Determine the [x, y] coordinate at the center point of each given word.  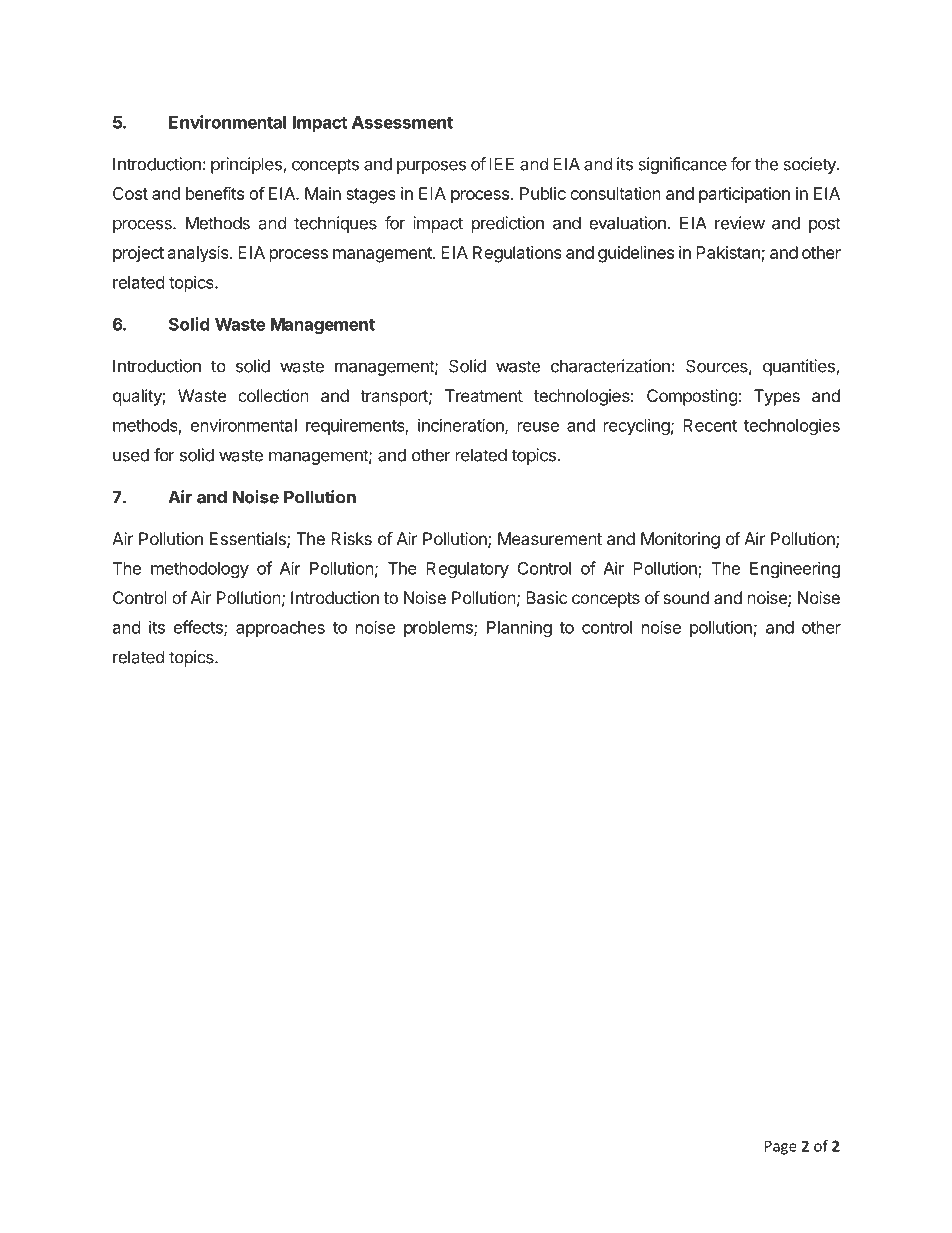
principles [247, 165]
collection [273, 395]
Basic [547, 597]
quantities [800, 367]
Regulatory [467, 570]
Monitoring [680, 540]
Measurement [550, 538]
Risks [351, 538]
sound [686, 597]
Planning [519, 628]
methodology [200, 570]
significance [682, 165]
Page [781, 1147]
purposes [431, 167]
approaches [280, 629]
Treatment [484, 395]
